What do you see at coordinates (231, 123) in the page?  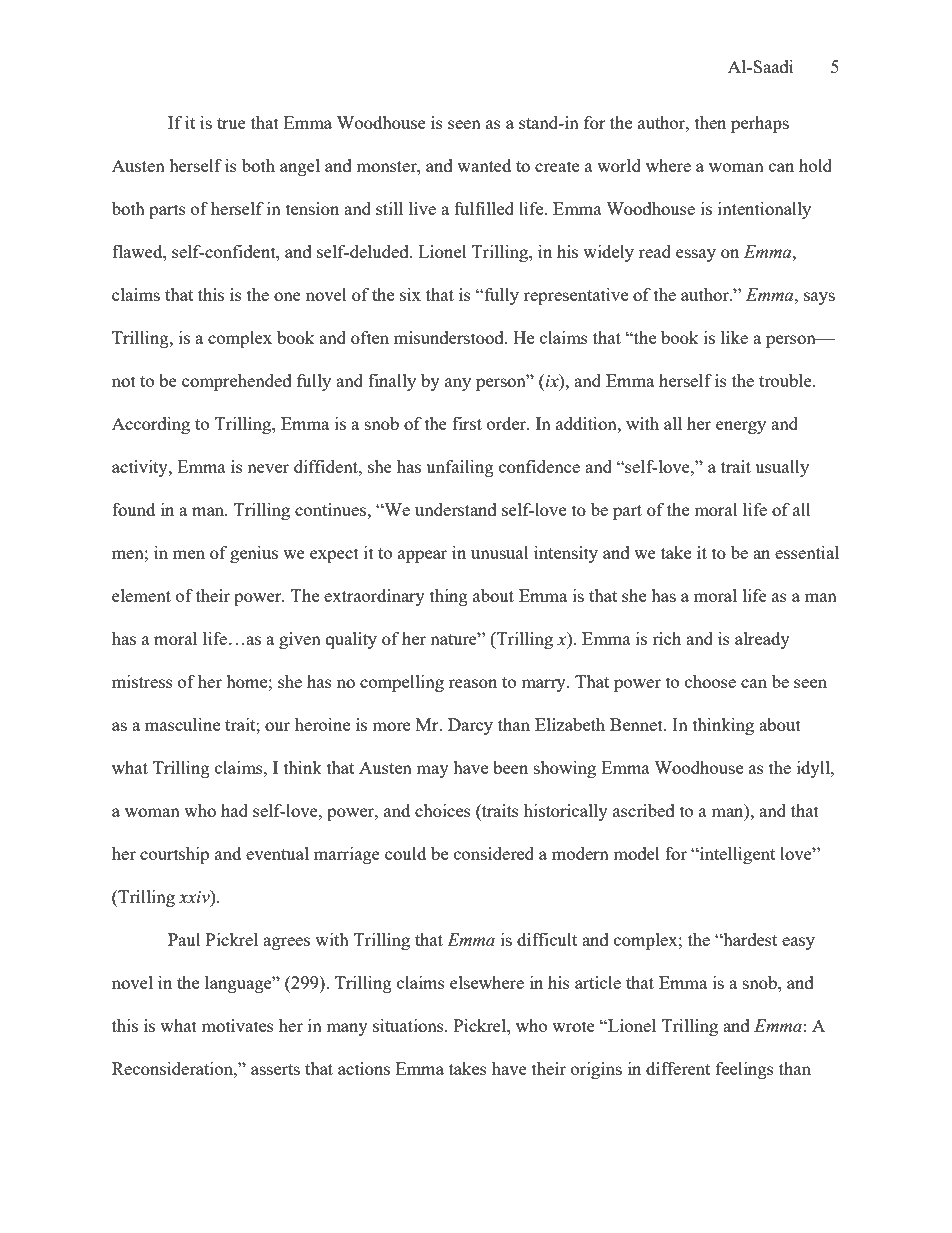 I see `true` at bounding box center [231, 123].
